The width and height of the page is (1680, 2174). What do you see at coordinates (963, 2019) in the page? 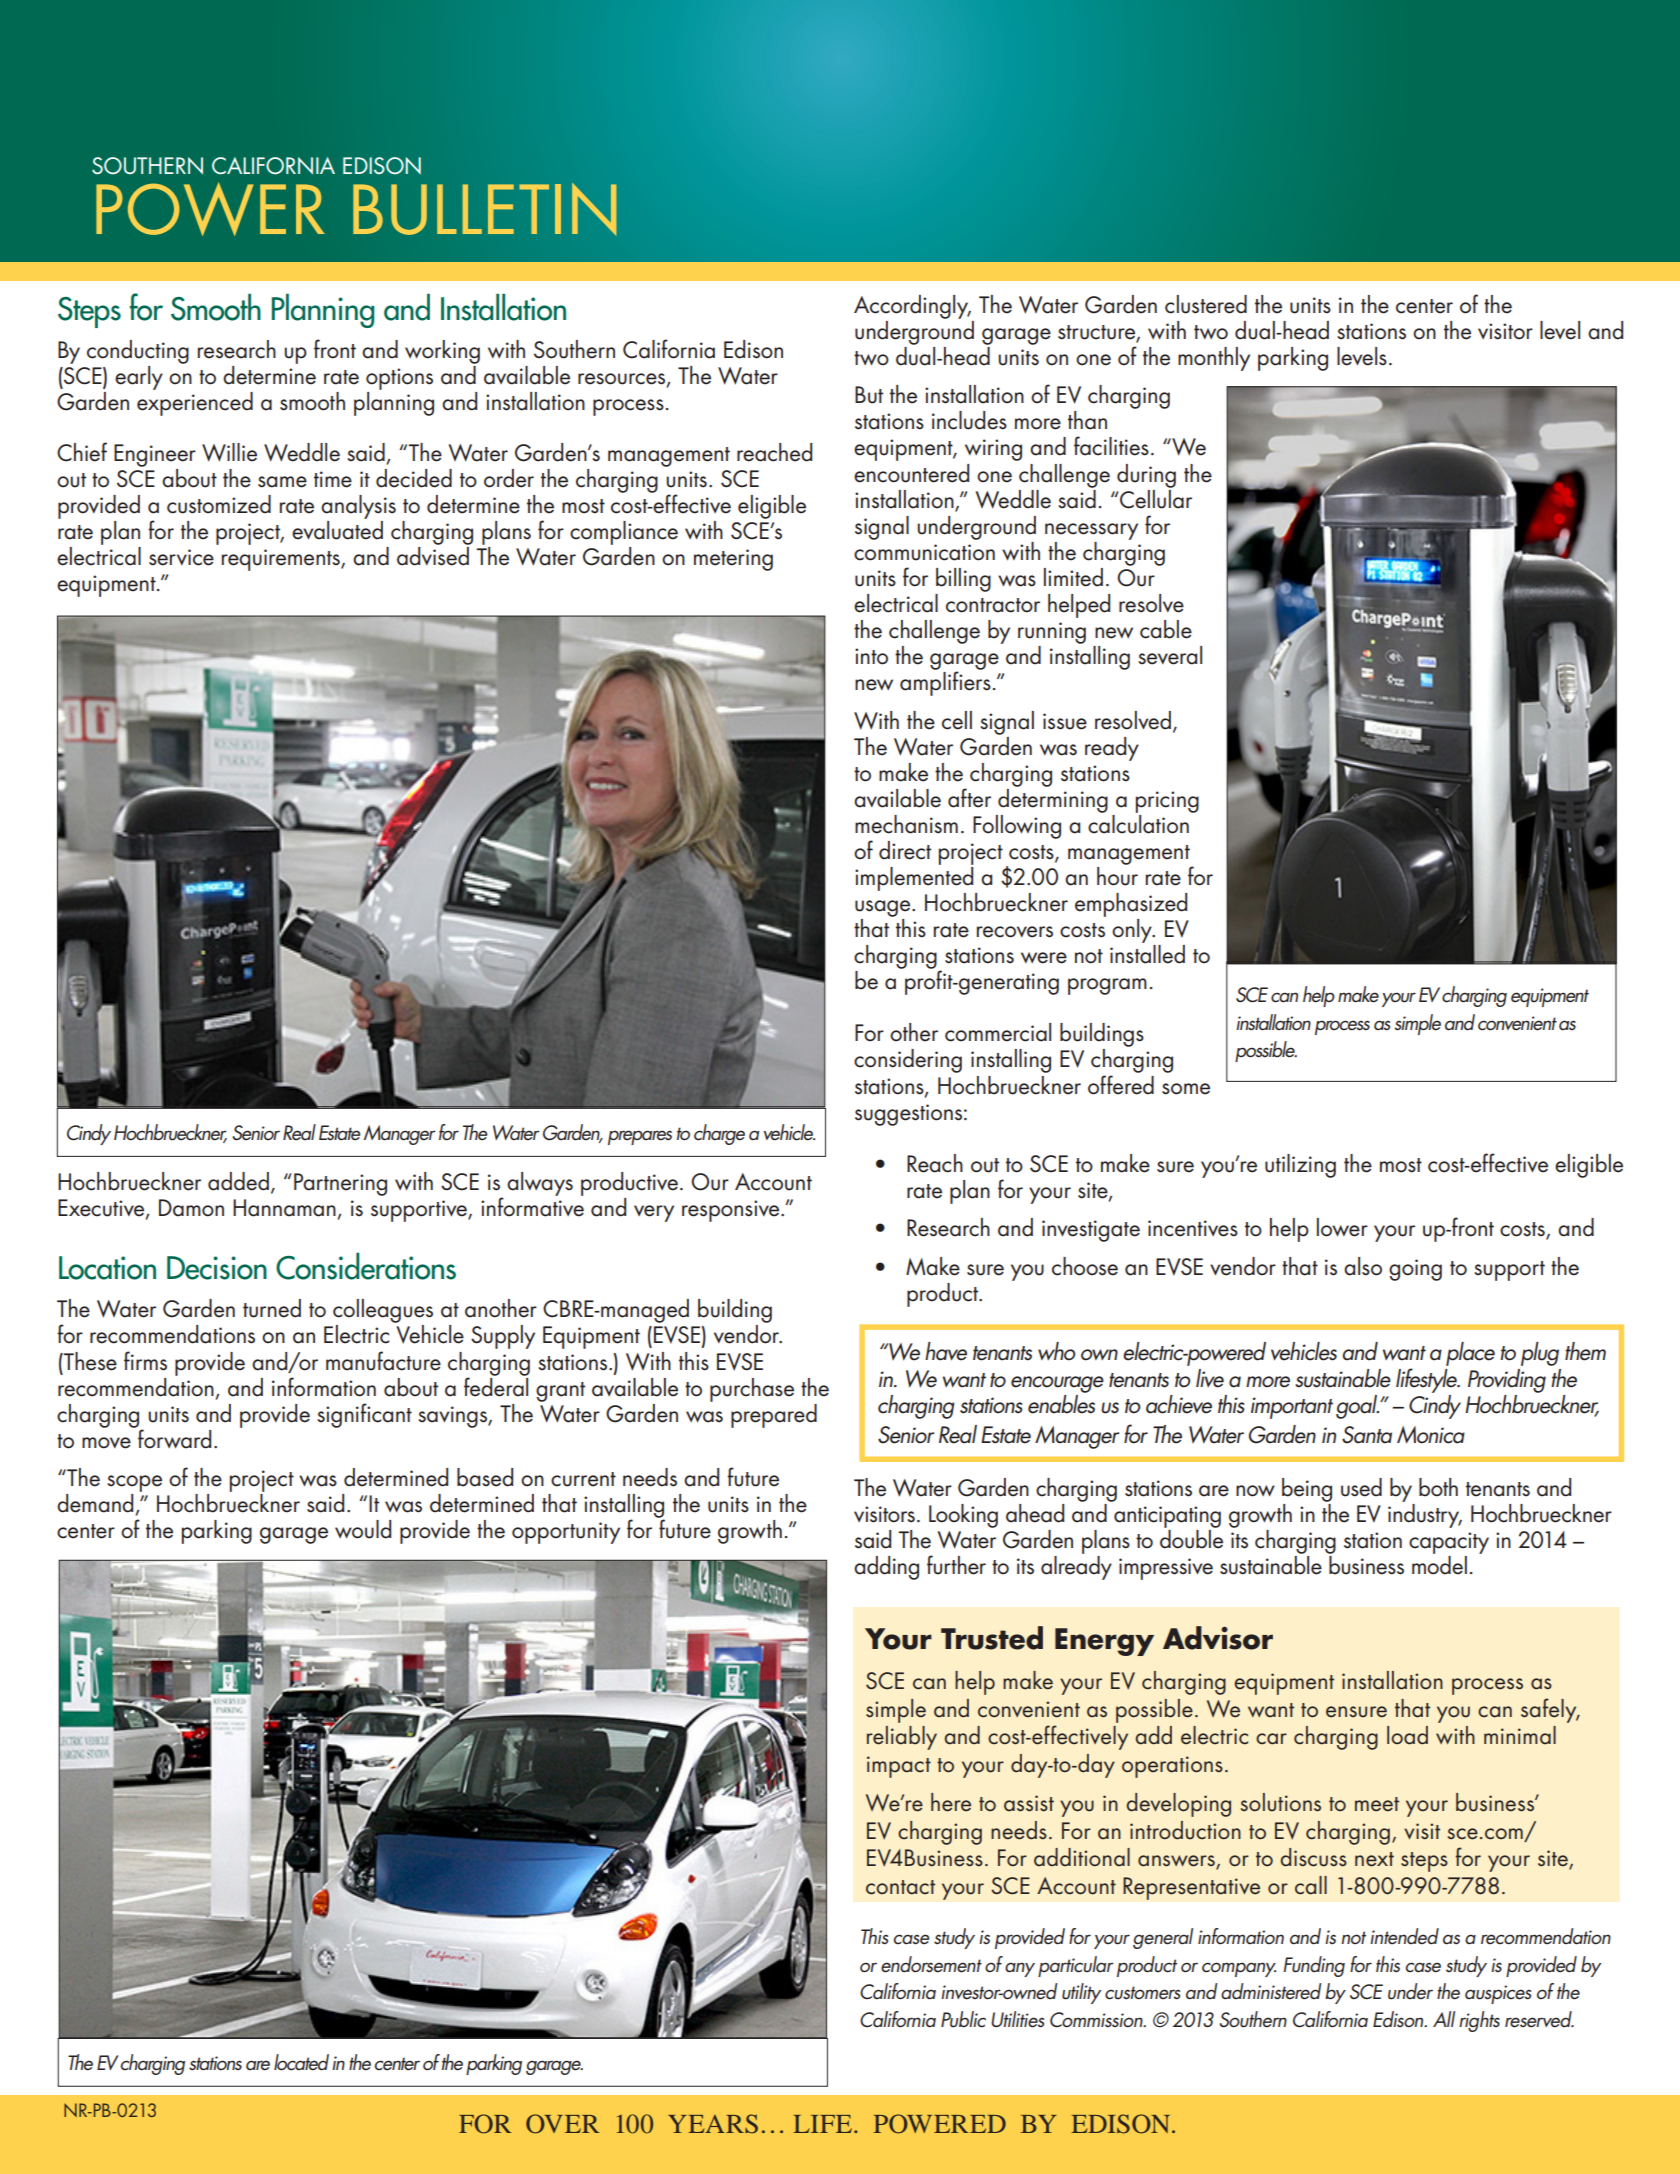
I see `Public` at bounding box center [963, 2019].
